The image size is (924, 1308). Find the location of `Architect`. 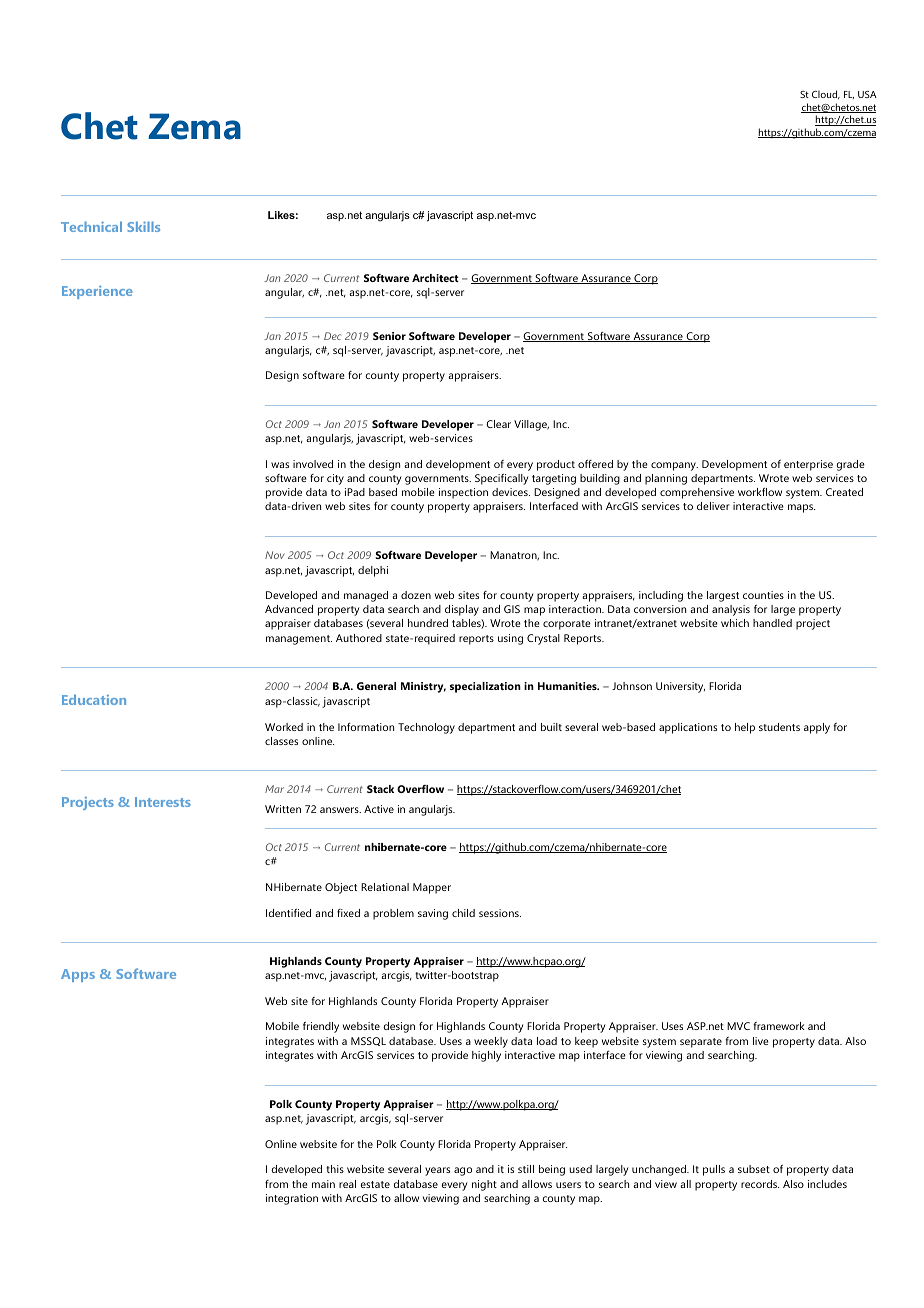

Architect is located at coordinates (435, 278).
